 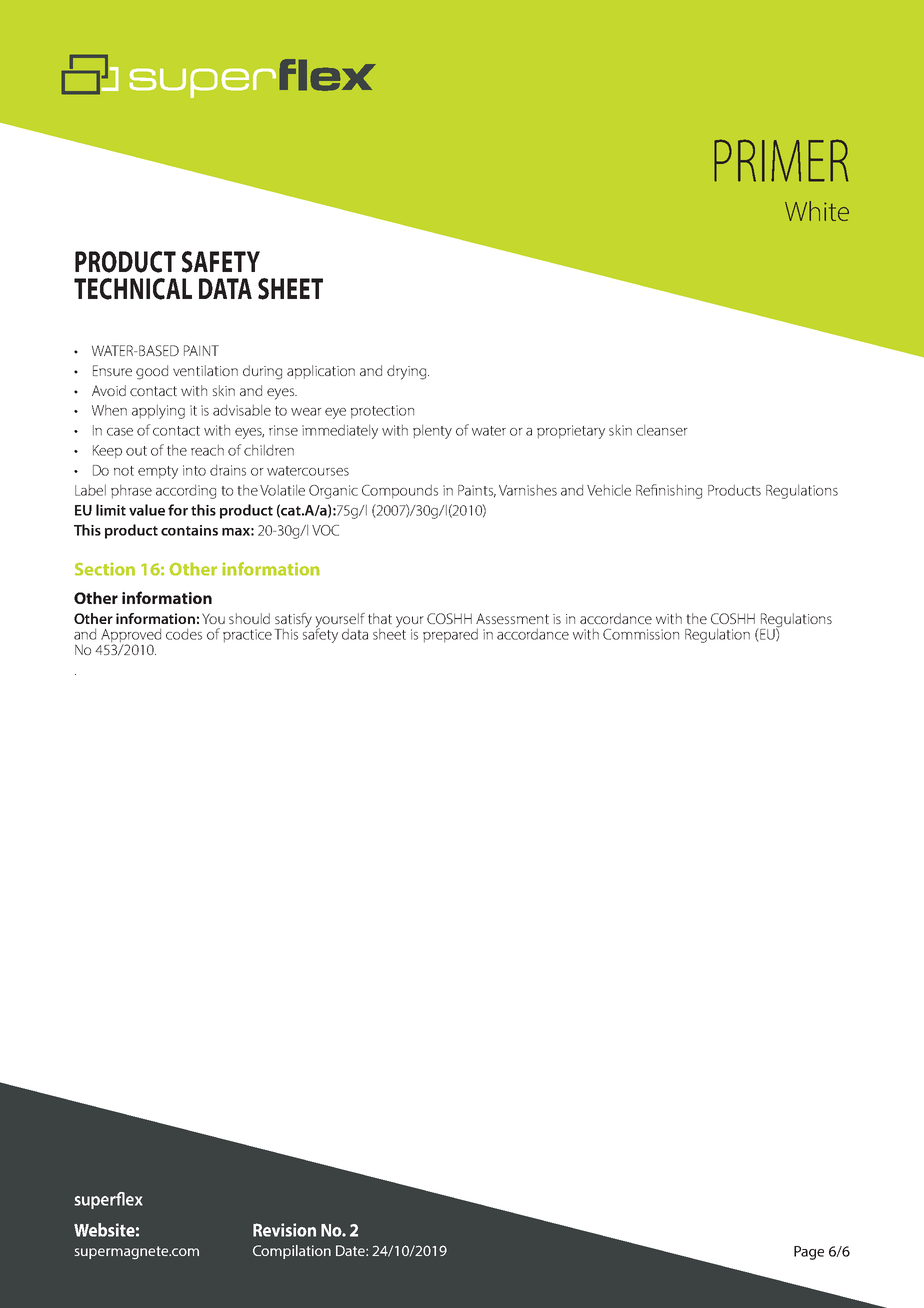 What do you see at coordinates (133, 289) in the screenshot?
I see `TECHNICAL` at bounding box center [133, 289].
